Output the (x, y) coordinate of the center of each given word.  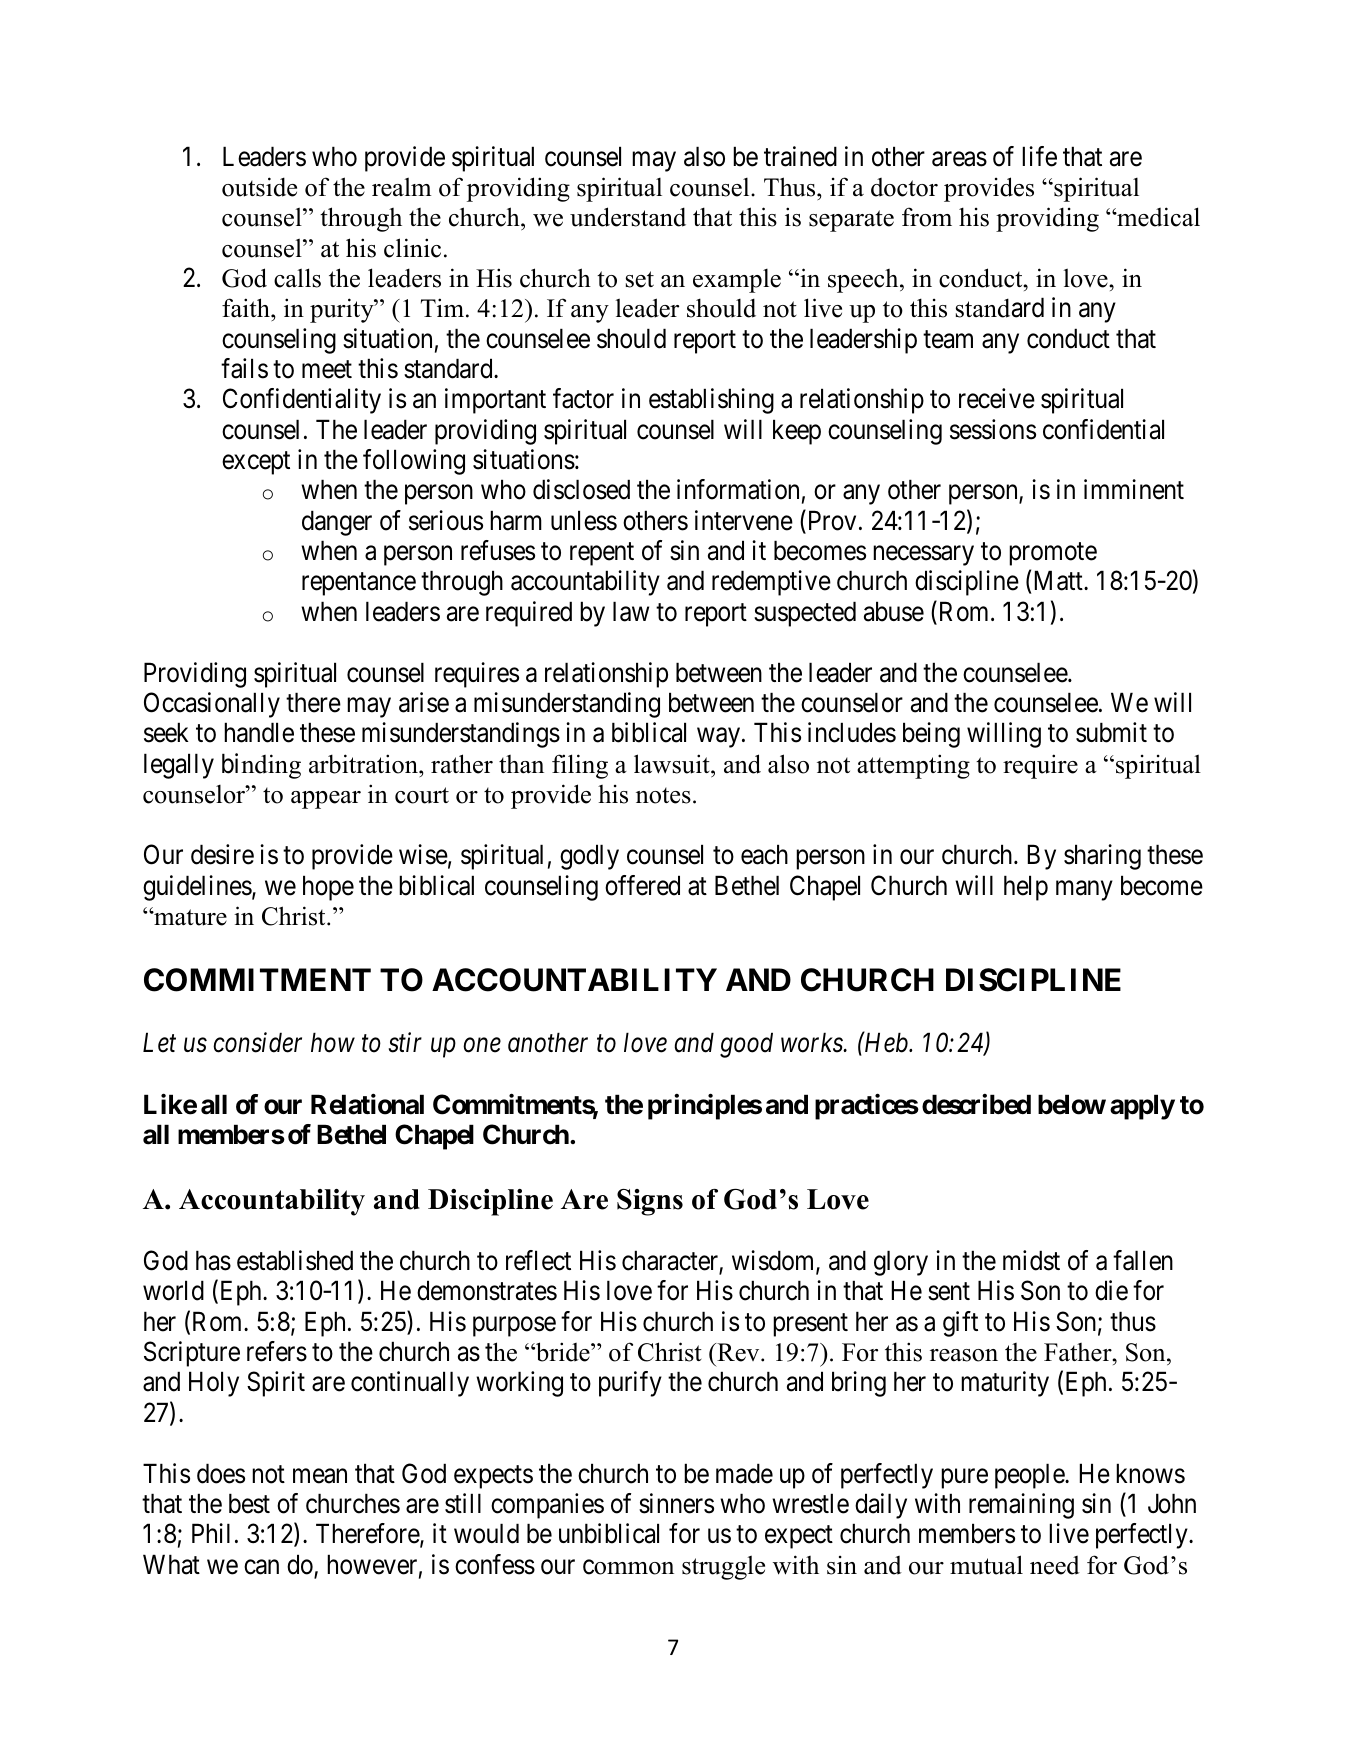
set (640, 279)
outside (259, 187)
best (249, 1503)
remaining (1021, 1506)
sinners (676, 1503)
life (1039, 156)
